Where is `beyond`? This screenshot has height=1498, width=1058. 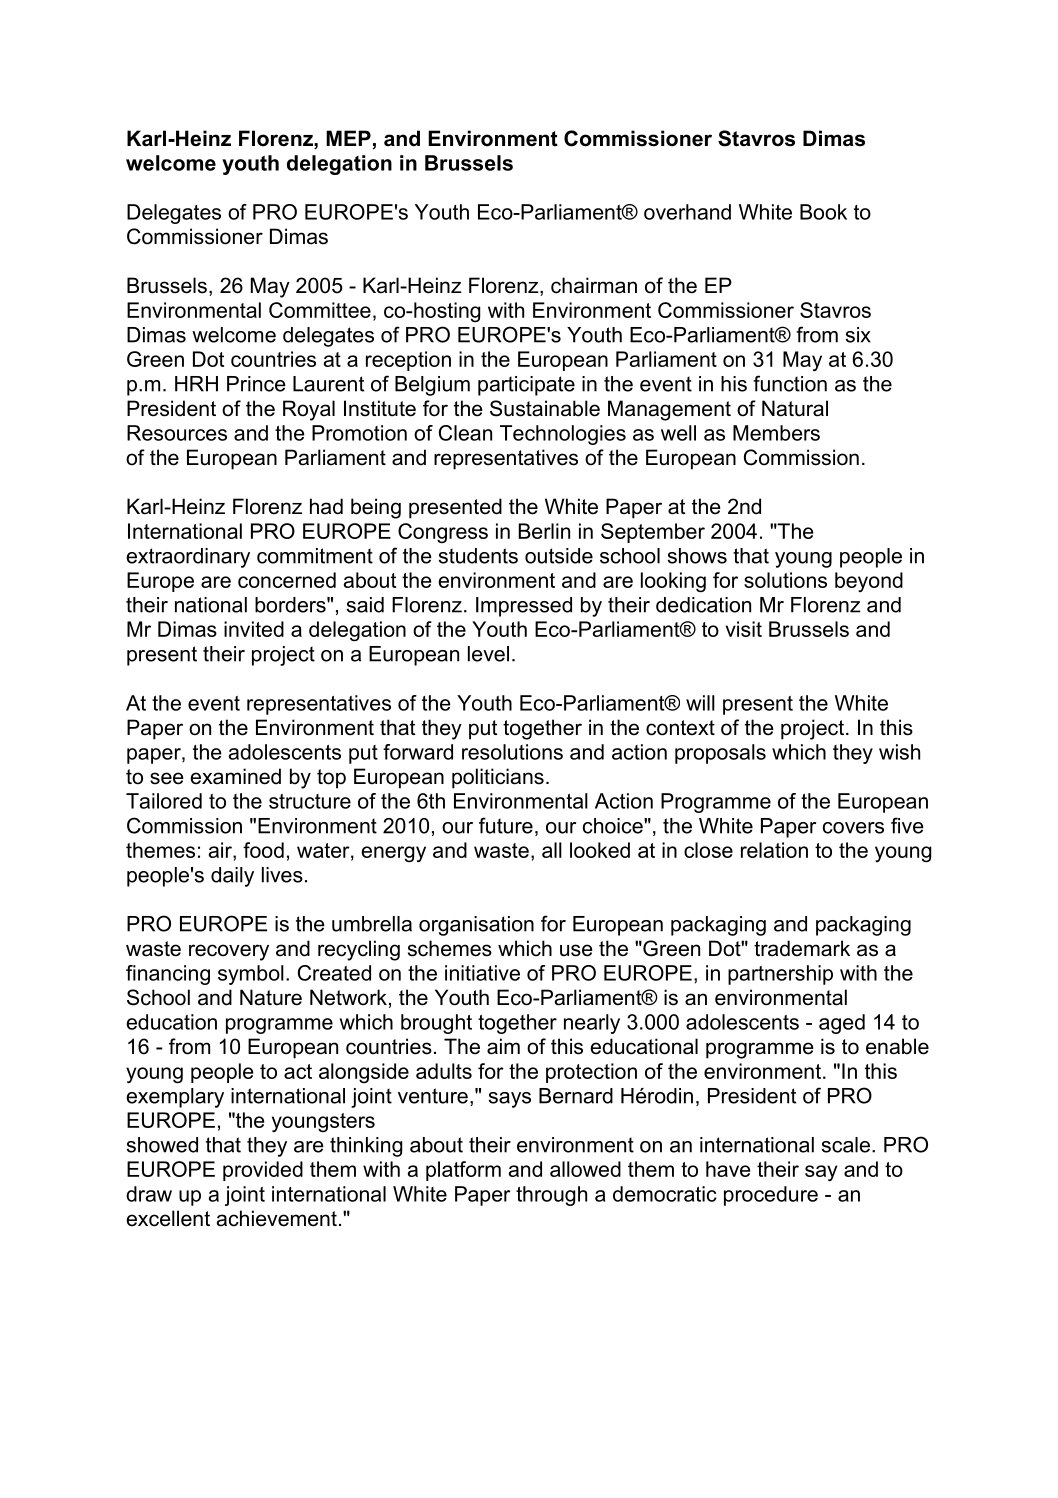
beyond is located at coordinates (869, 582).
